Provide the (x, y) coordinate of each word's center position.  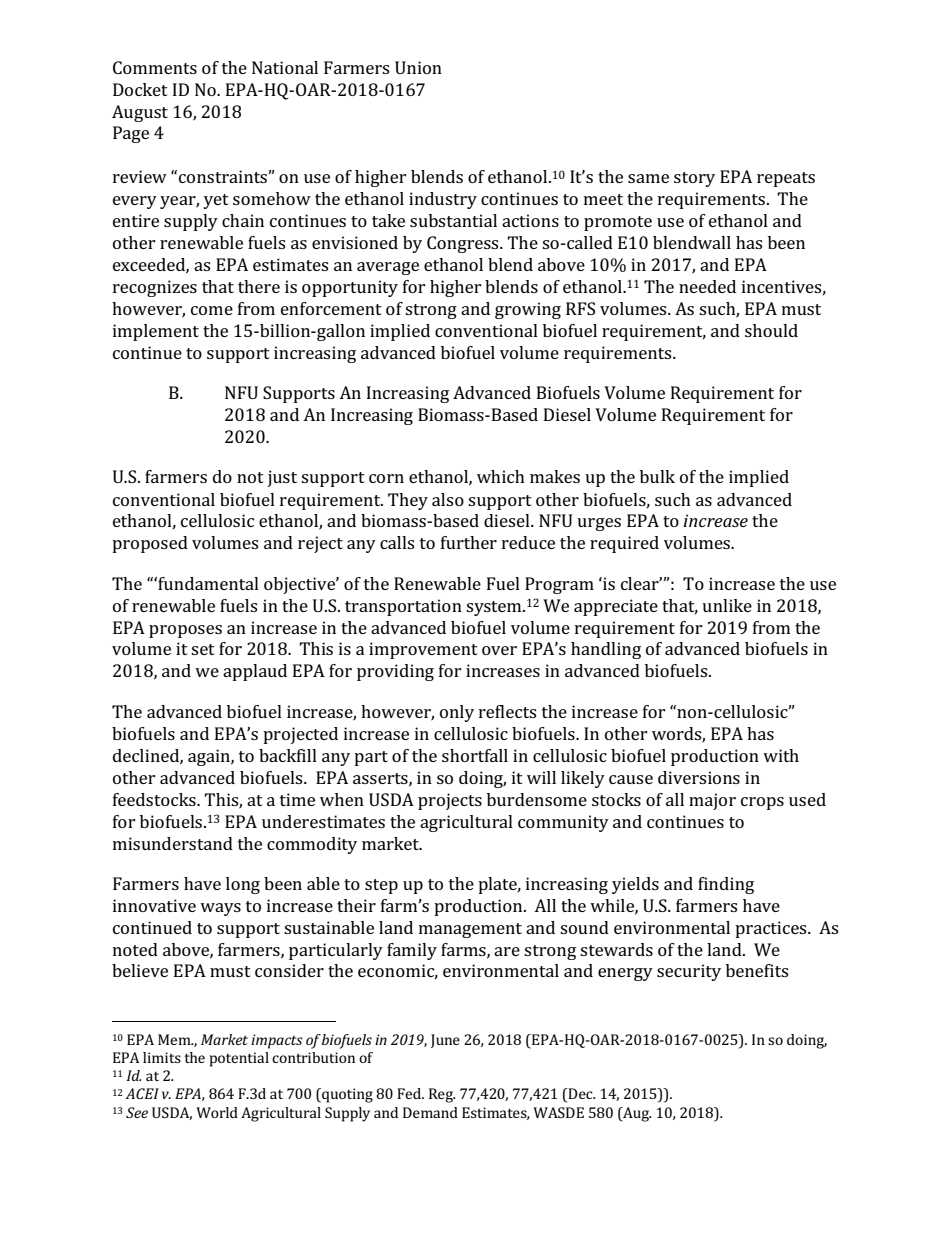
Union (418, 67)
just (282, 478)
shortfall (475, 755)
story (694, 179)
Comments (155, 67)
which (501, 476)
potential (239, 1059)
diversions (699, 777)
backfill (288, 755)
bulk (657, 476)
